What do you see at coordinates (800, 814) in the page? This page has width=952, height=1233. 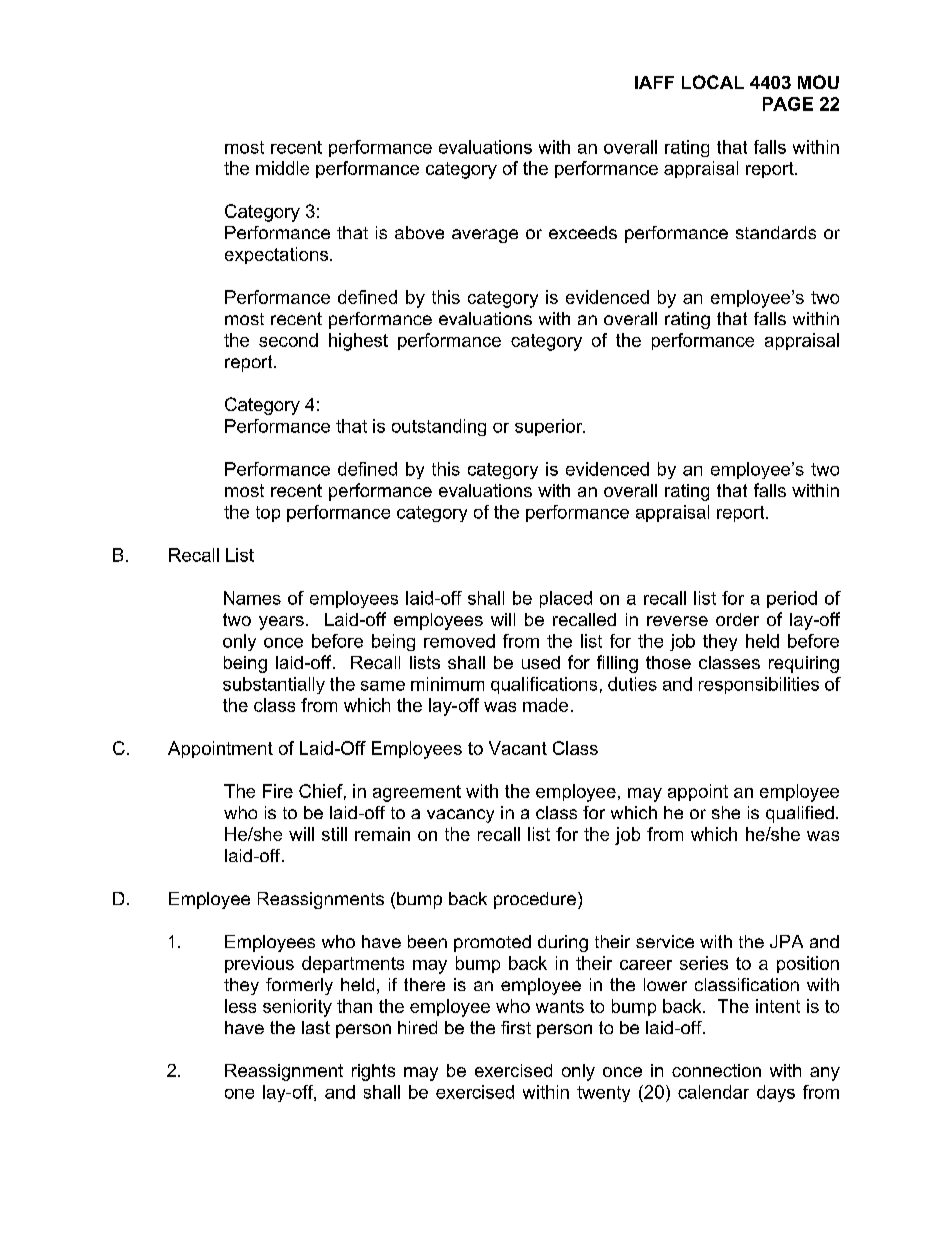 I see `qualified` at bounding box center [800, 814].
